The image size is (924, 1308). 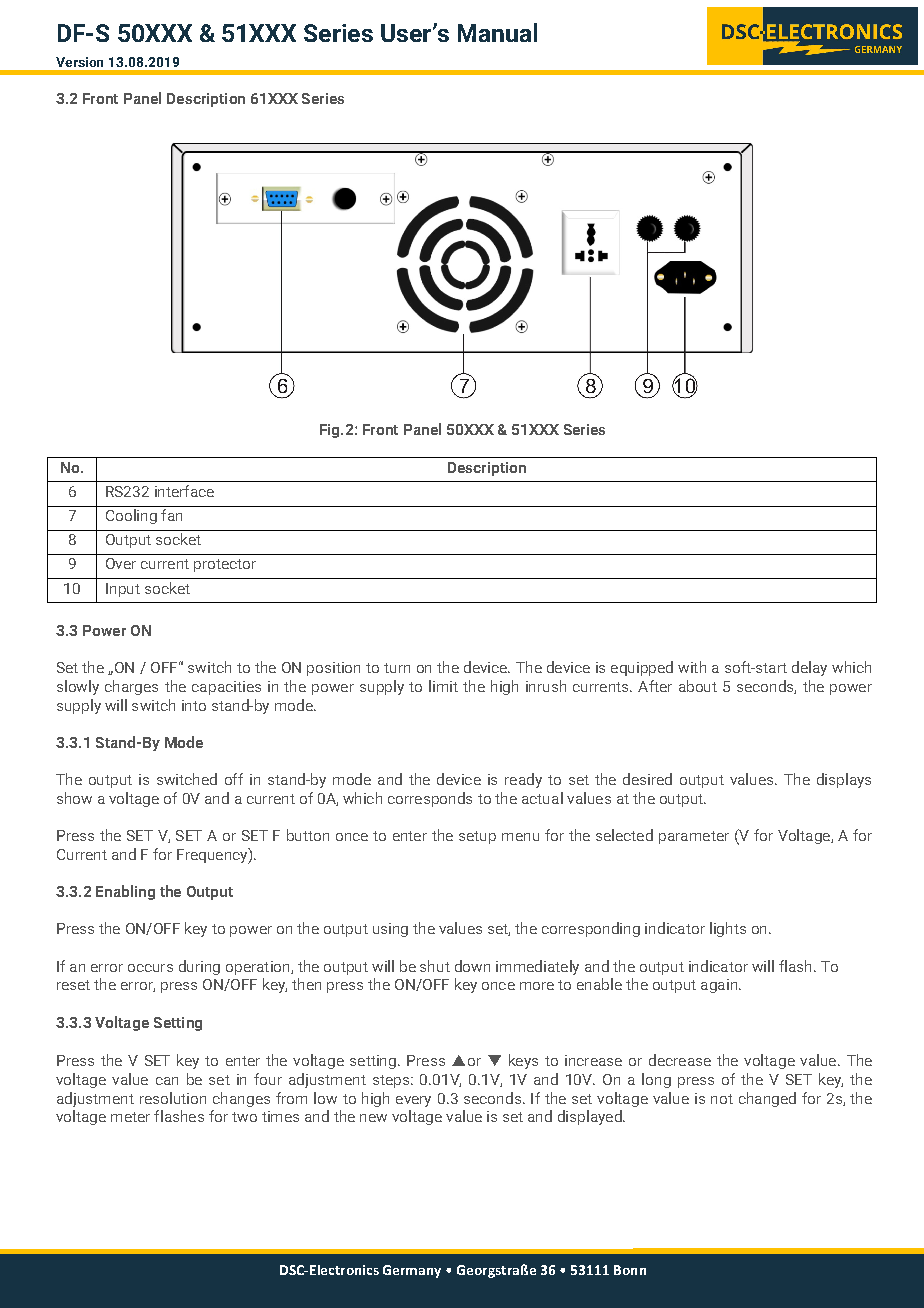 What do you see at coordinates (167, 1081) in the document?
I see `can` at bounding box center [167, 1081].
